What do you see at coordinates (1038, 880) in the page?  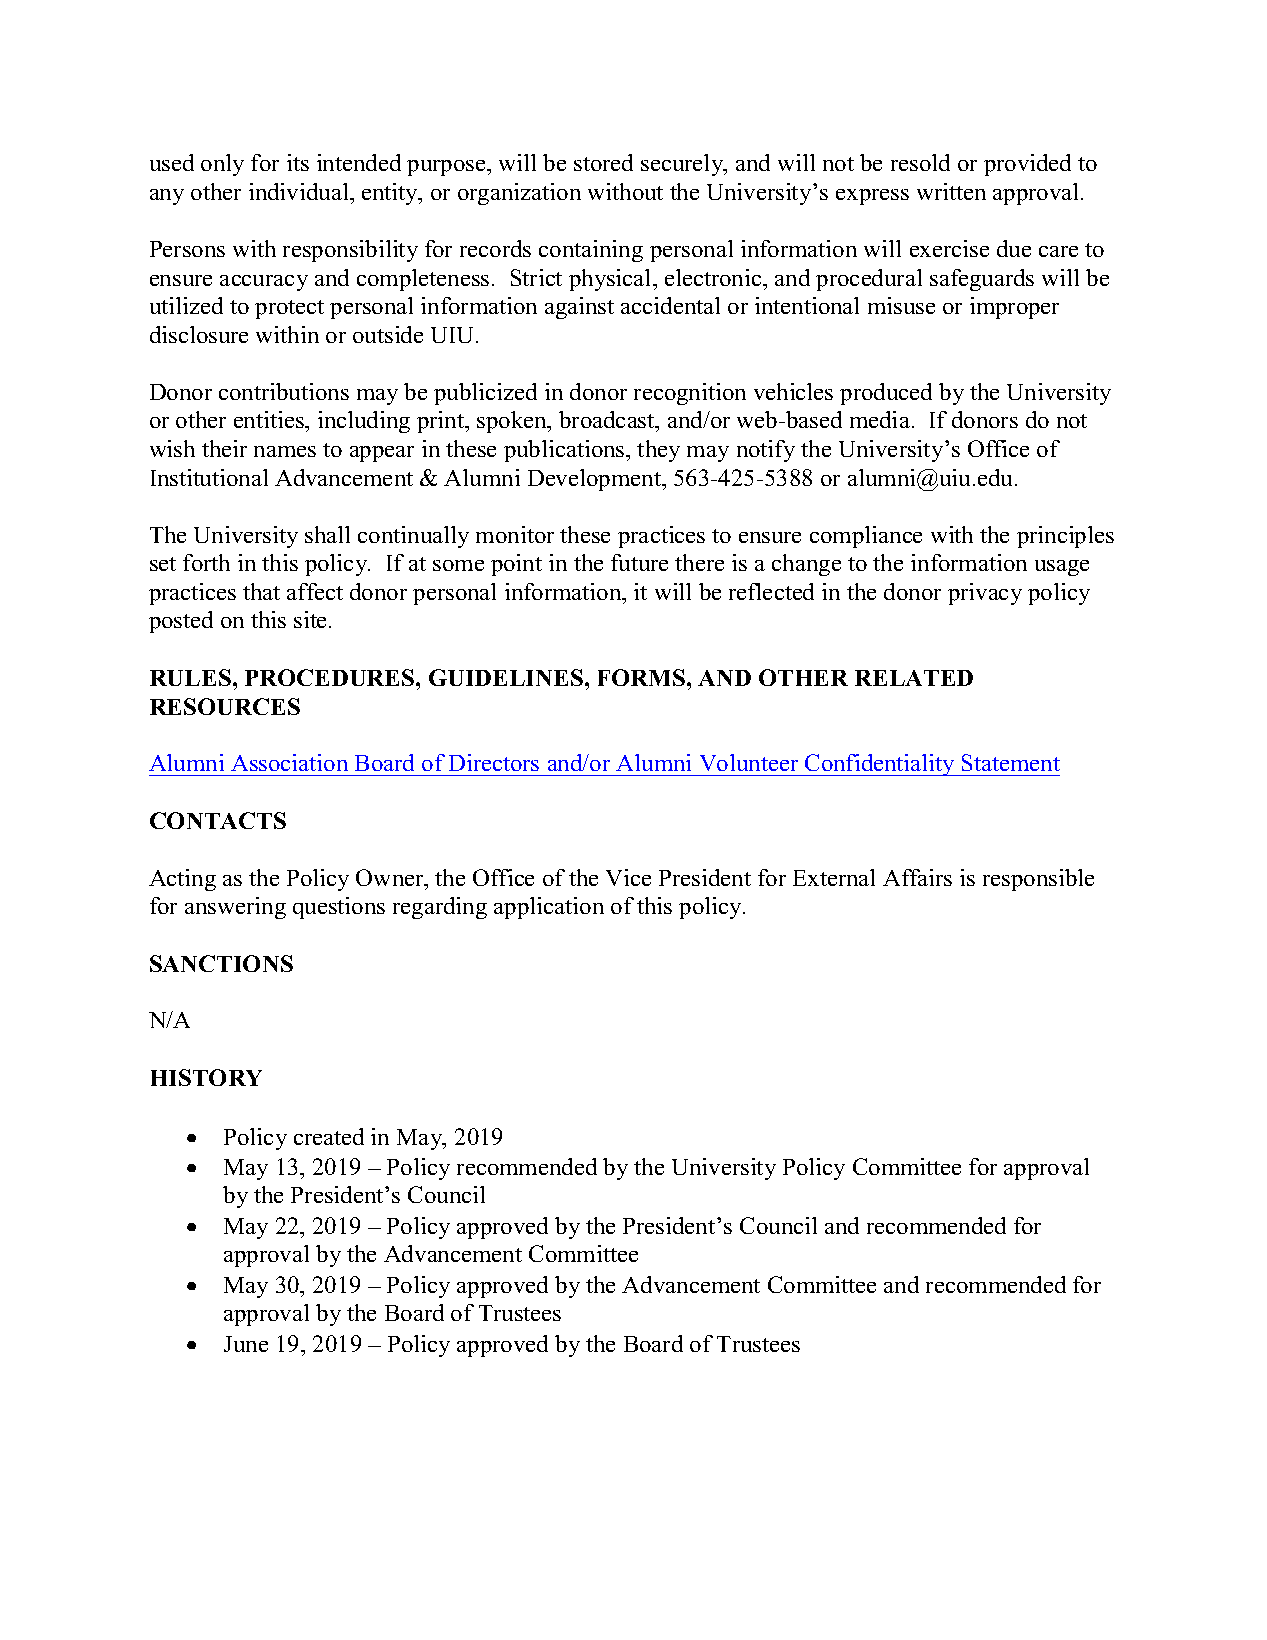 I see `responsible` at bounding box center [1038, 880].
